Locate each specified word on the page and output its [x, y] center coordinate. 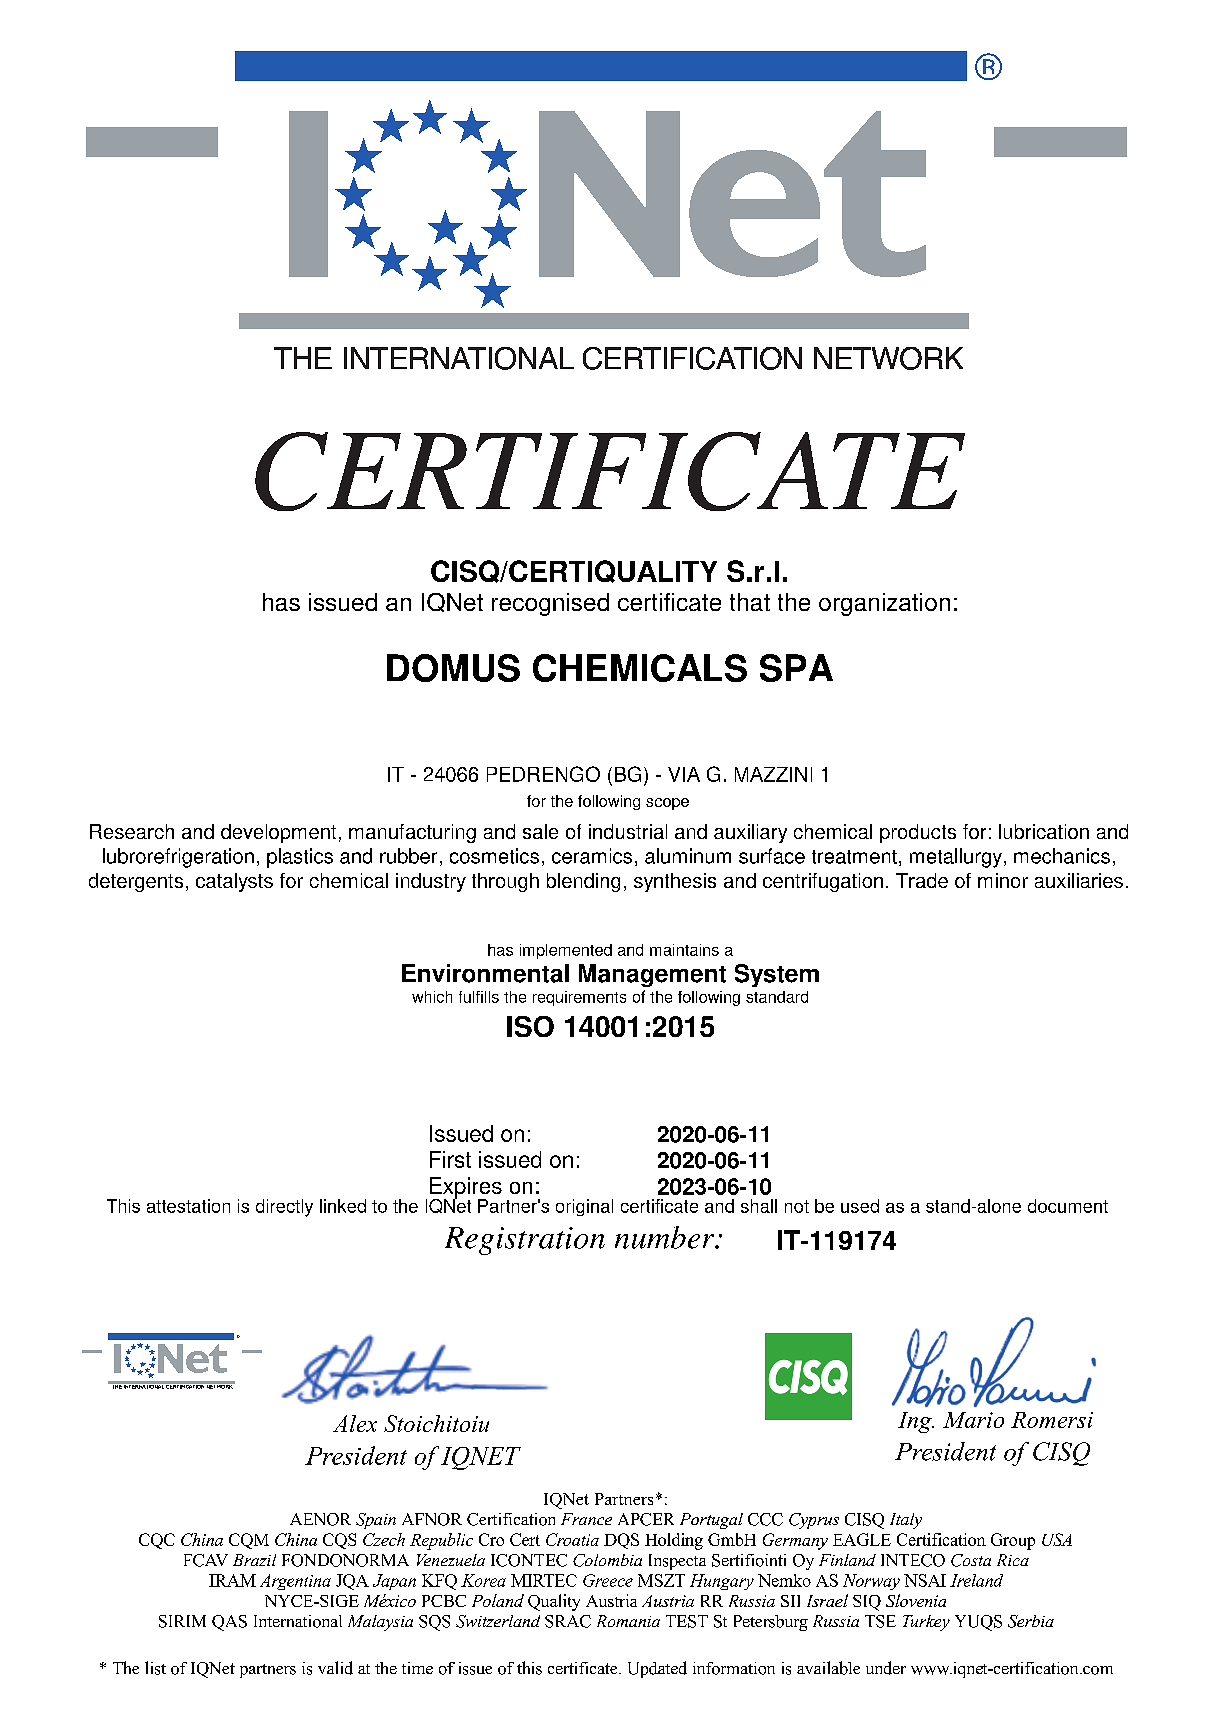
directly [284, 1208]
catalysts [234, 882]
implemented [566, 951]
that [750, 602]
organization [884, 604]
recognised [550, 604]
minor [1003, 880]
